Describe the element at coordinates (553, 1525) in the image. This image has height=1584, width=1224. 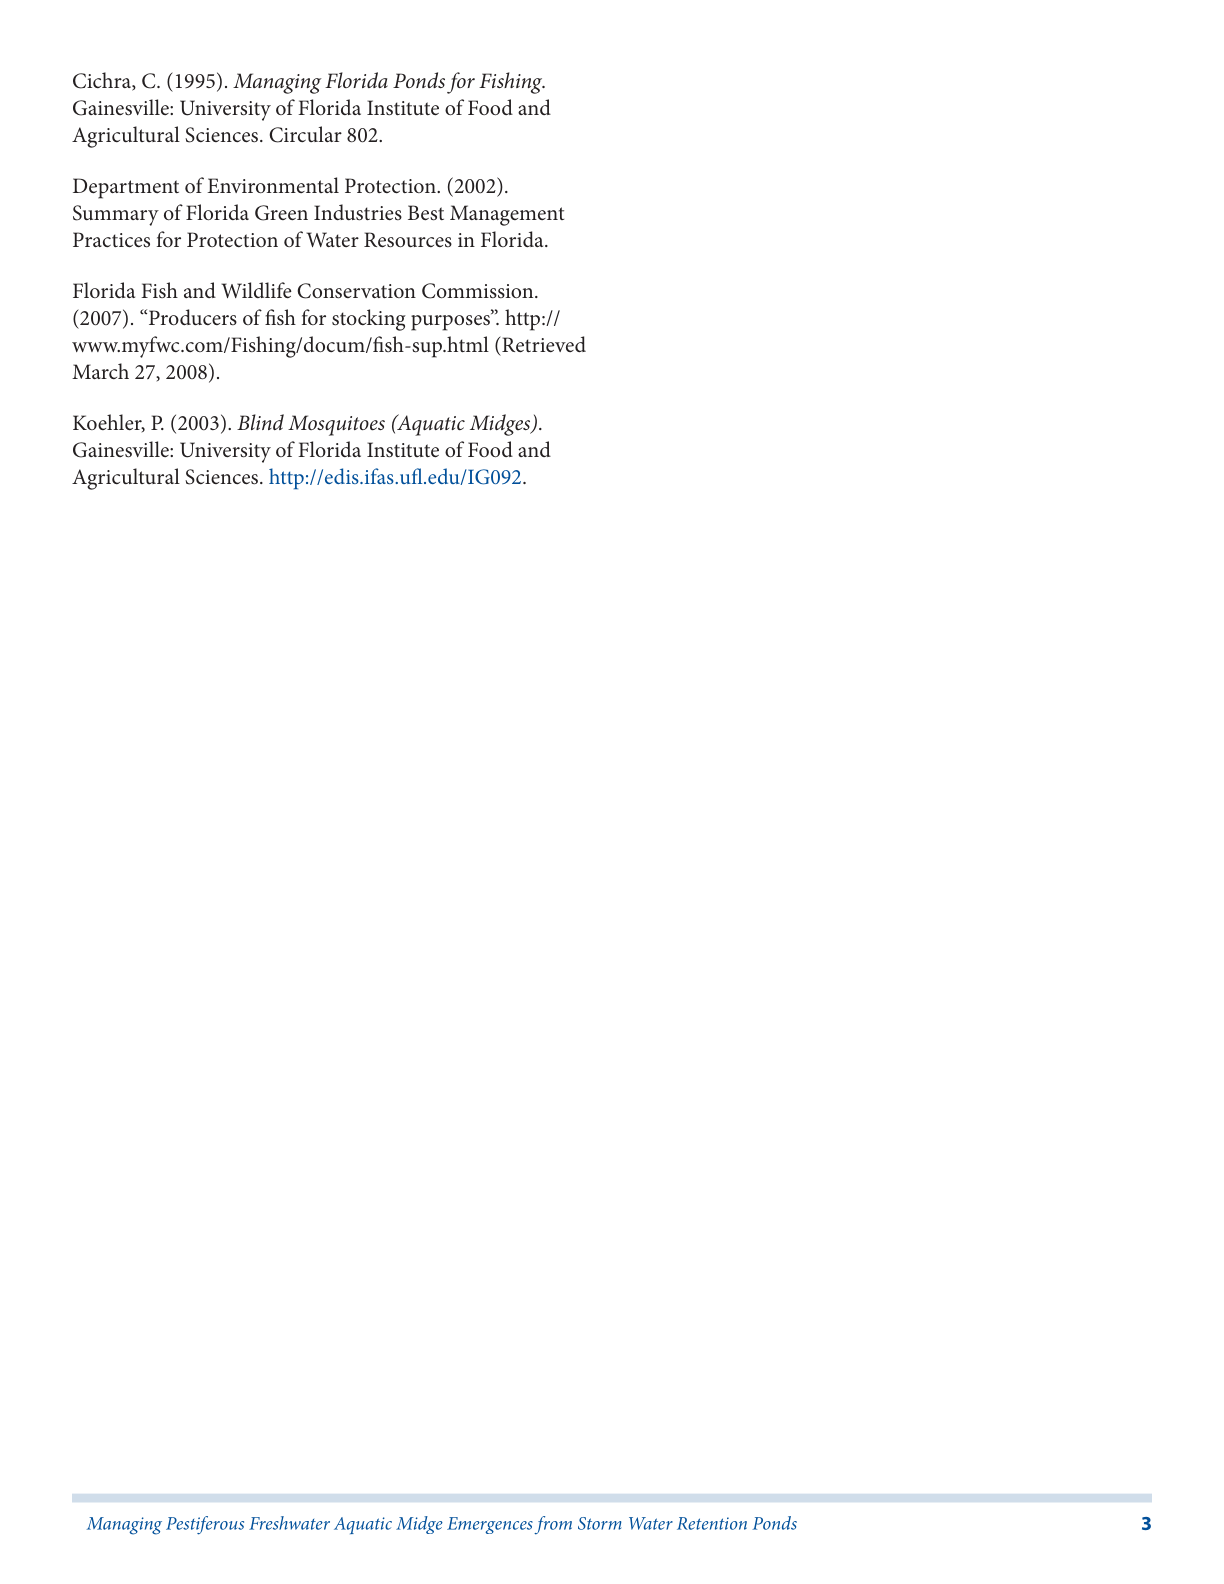
I see `from` at that location.
